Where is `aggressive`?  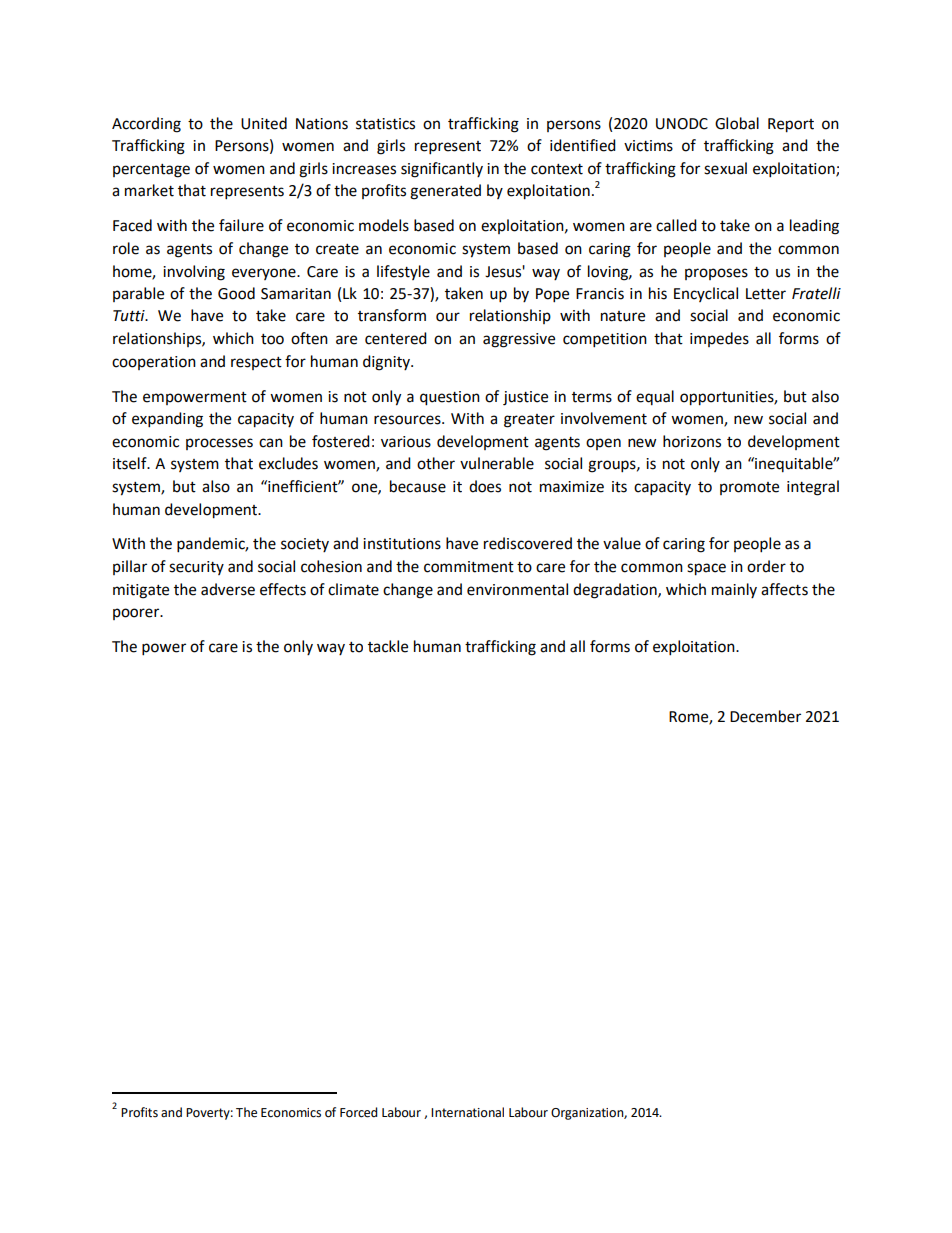
aggressive is located at coordinates (519, 340).
